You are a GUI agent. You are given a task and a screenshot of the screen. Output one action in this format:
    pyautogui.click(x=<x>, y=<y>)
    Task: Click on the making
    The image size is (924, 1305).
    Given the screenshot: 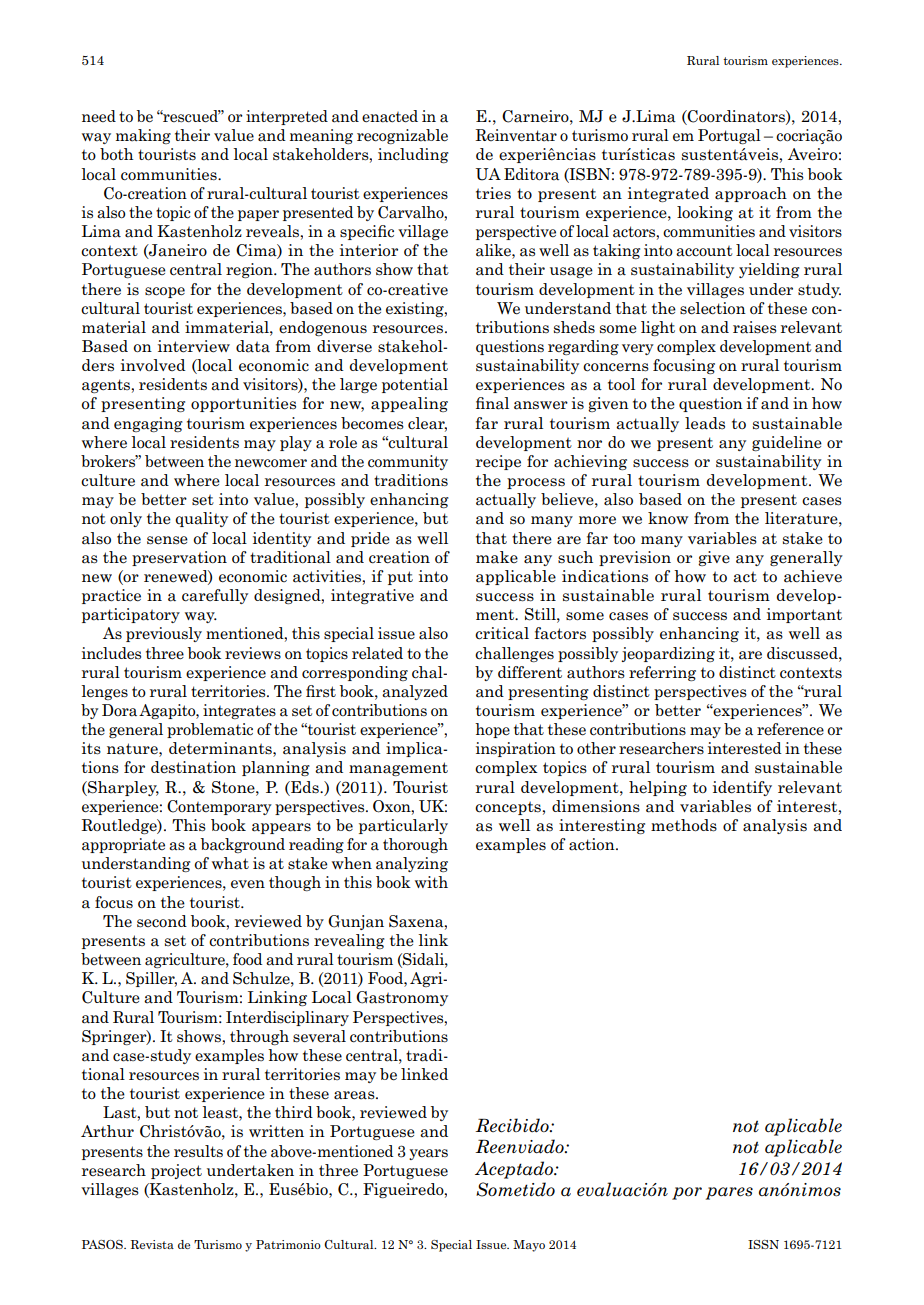 What is the action you would take?
    pyautogui.click(x=143, y=136)
